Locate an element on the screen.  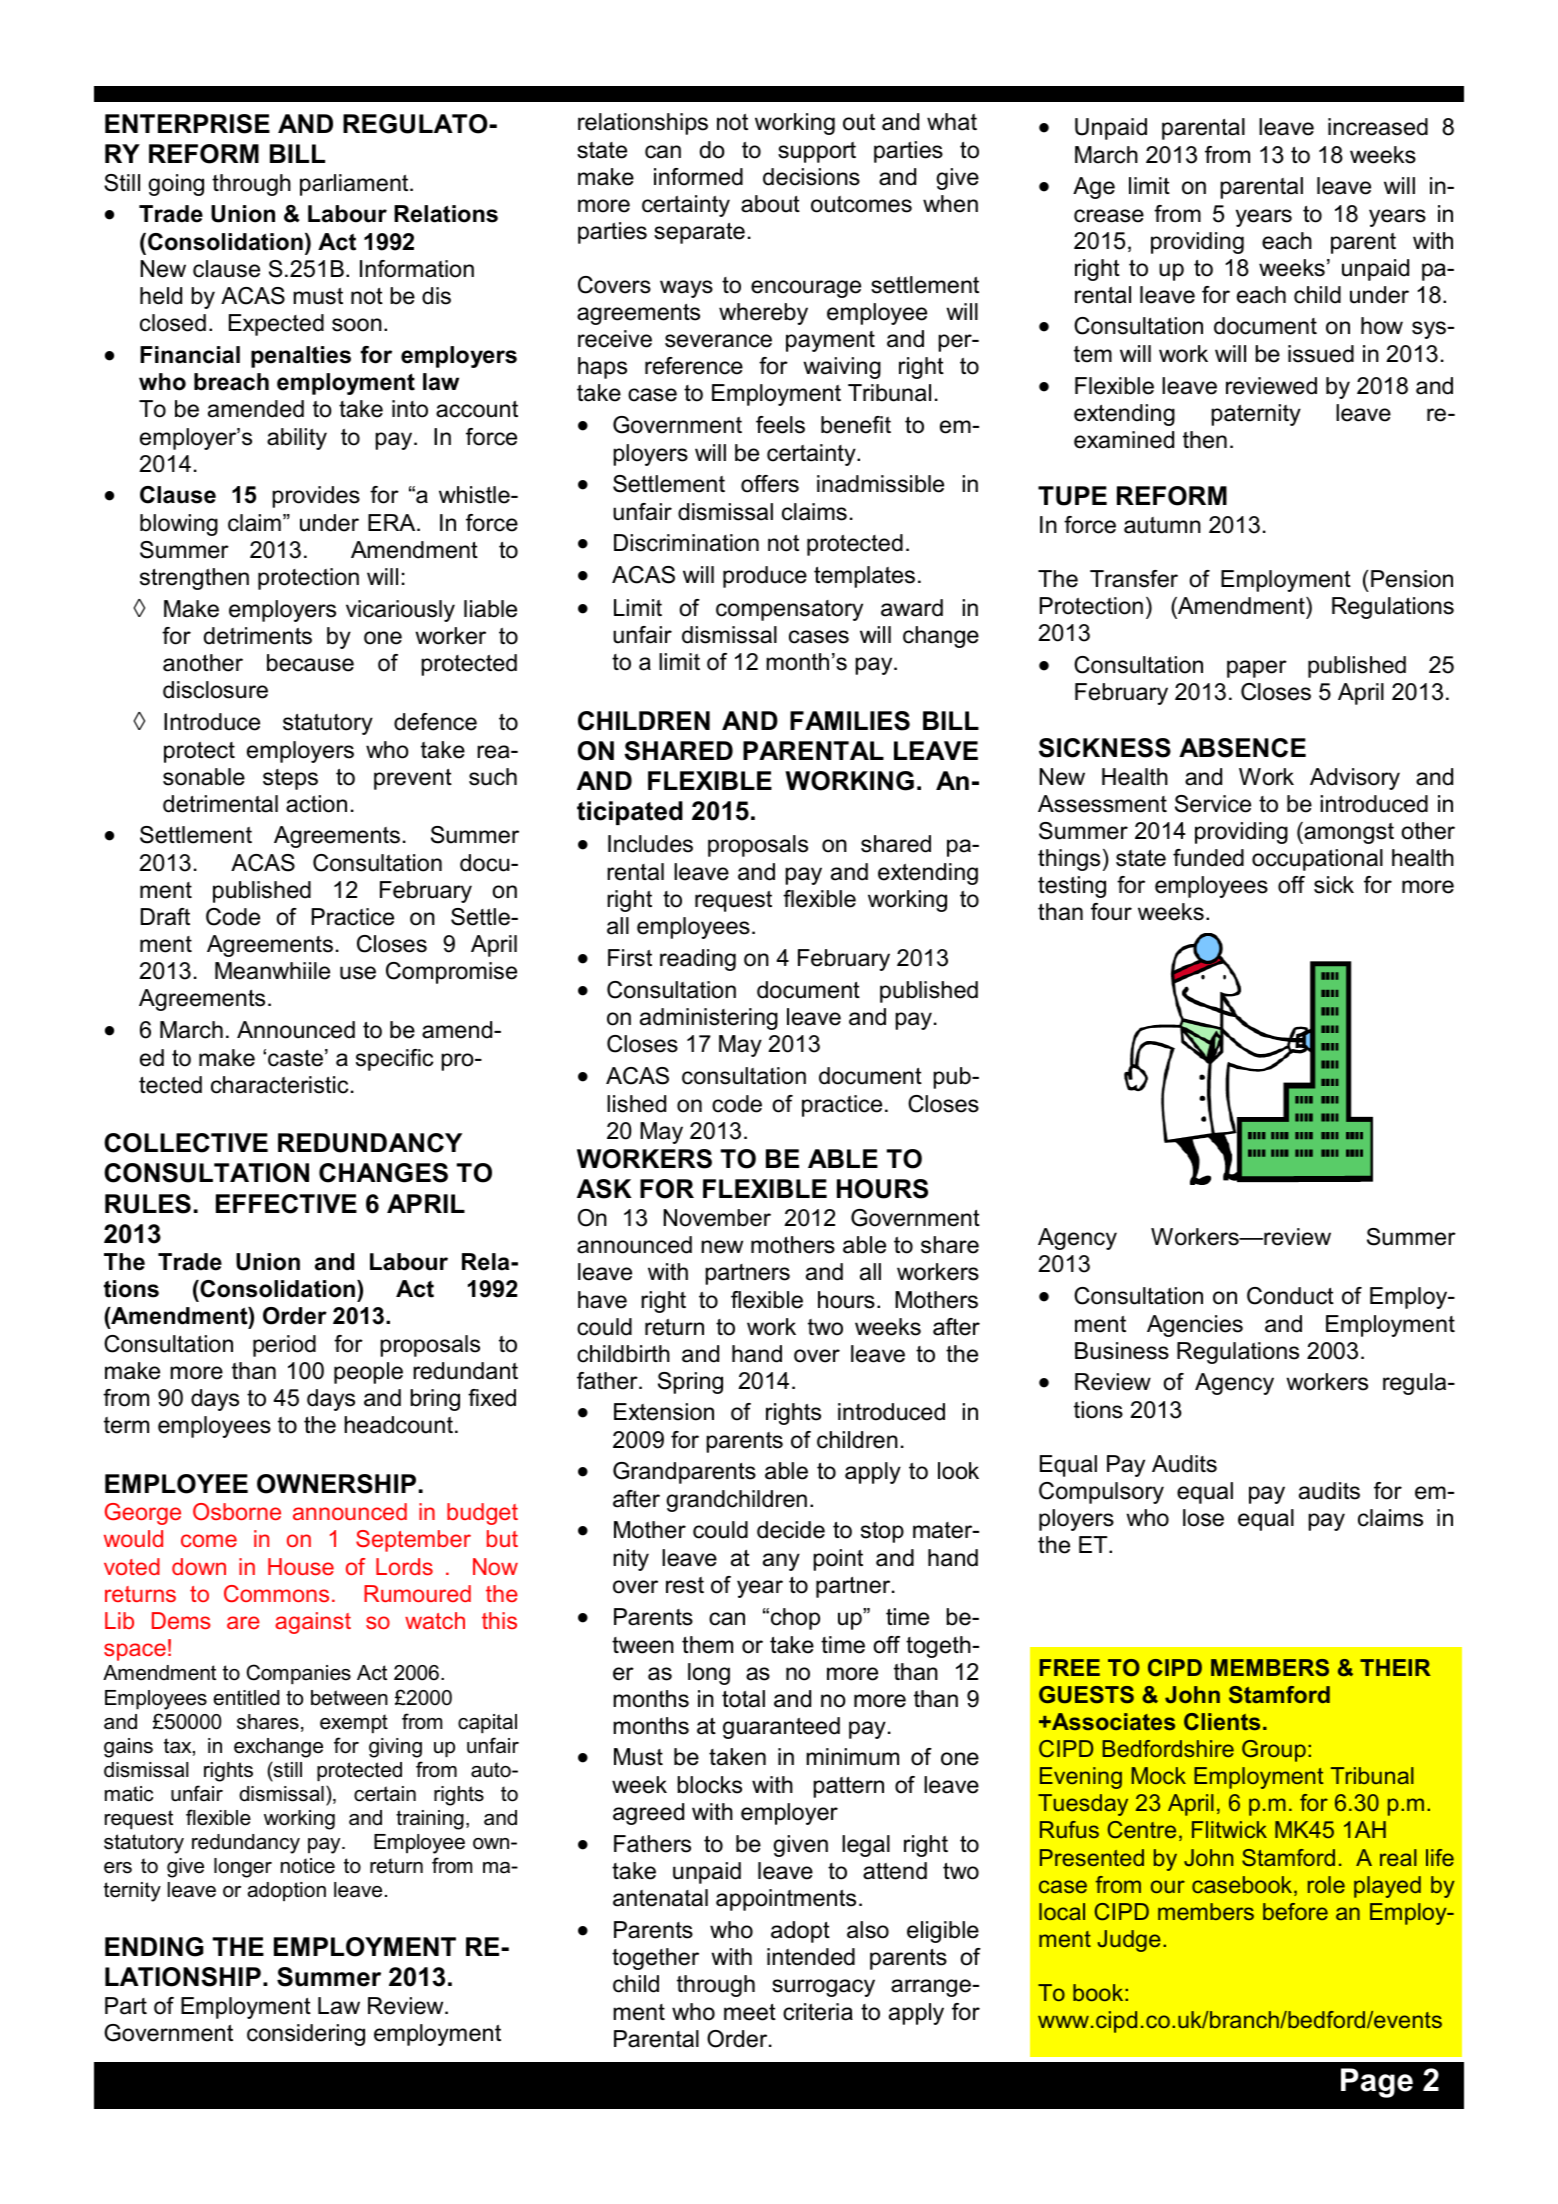
Conduct is located at coordinates (1290, 1296).
